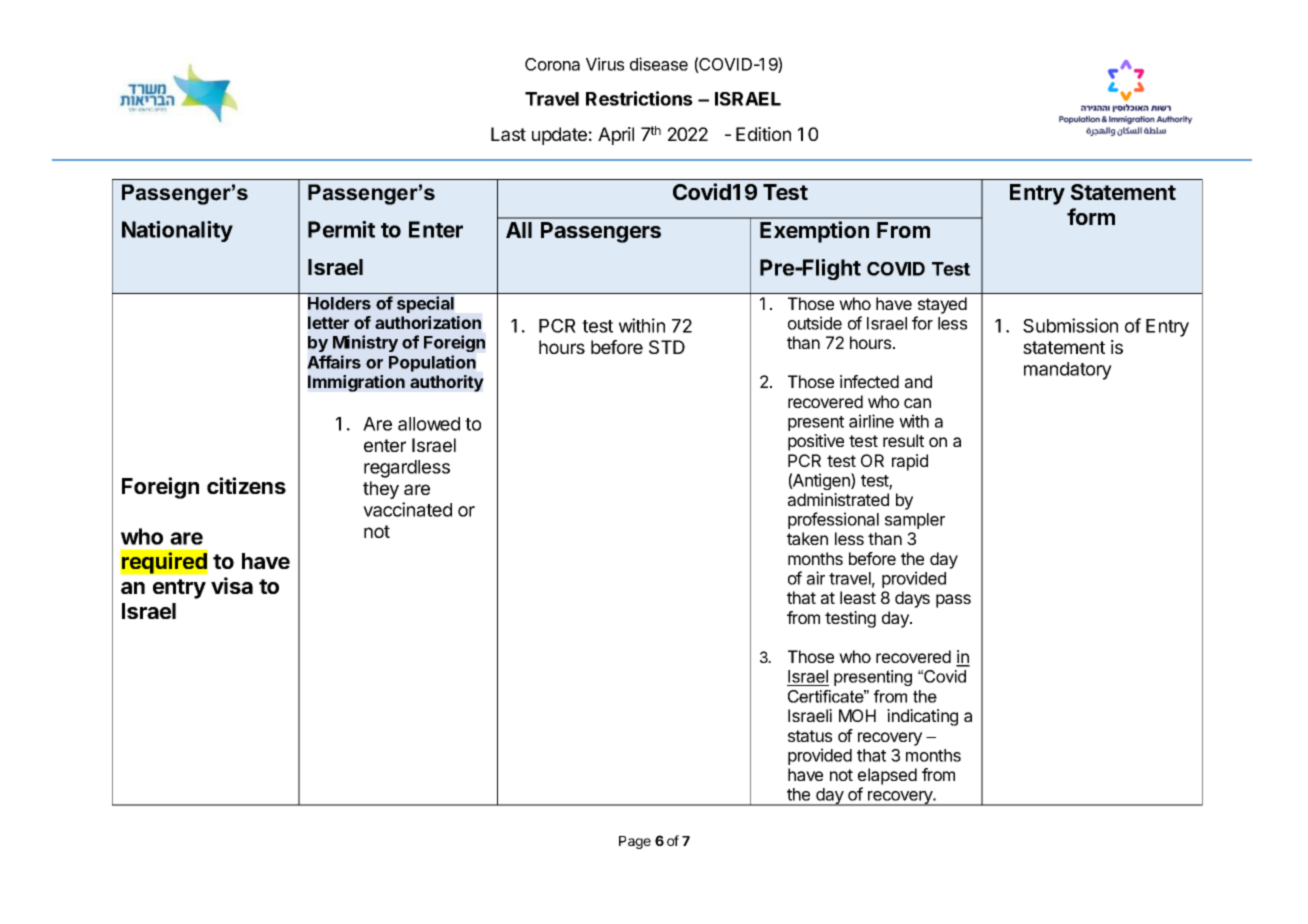  What do you see at coordinates (912, 599) in the page?
I see `days` at bounding box center [912, 599].
